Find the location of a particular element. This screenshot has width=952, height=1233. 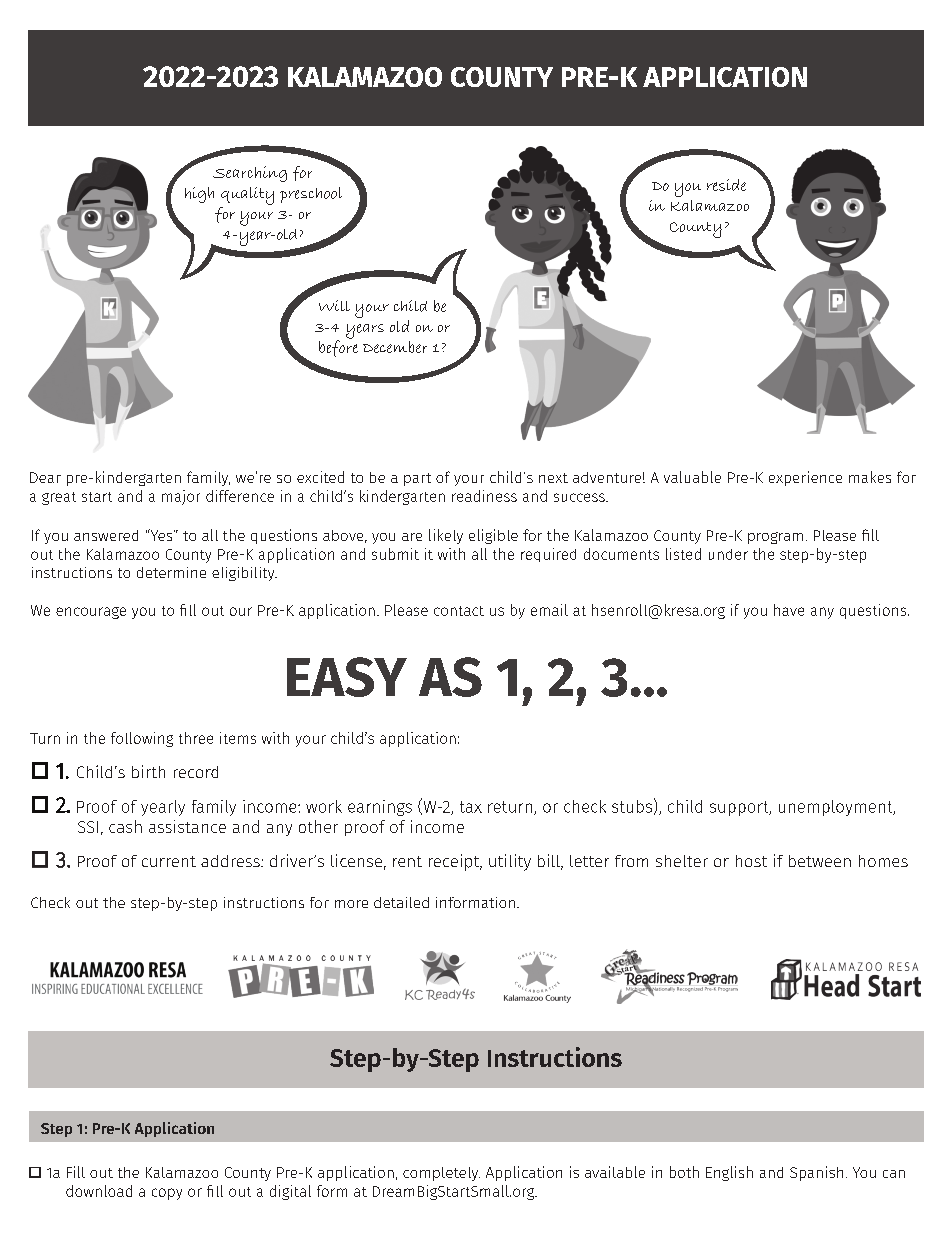

detailed is located at coordinates (401, 902).
